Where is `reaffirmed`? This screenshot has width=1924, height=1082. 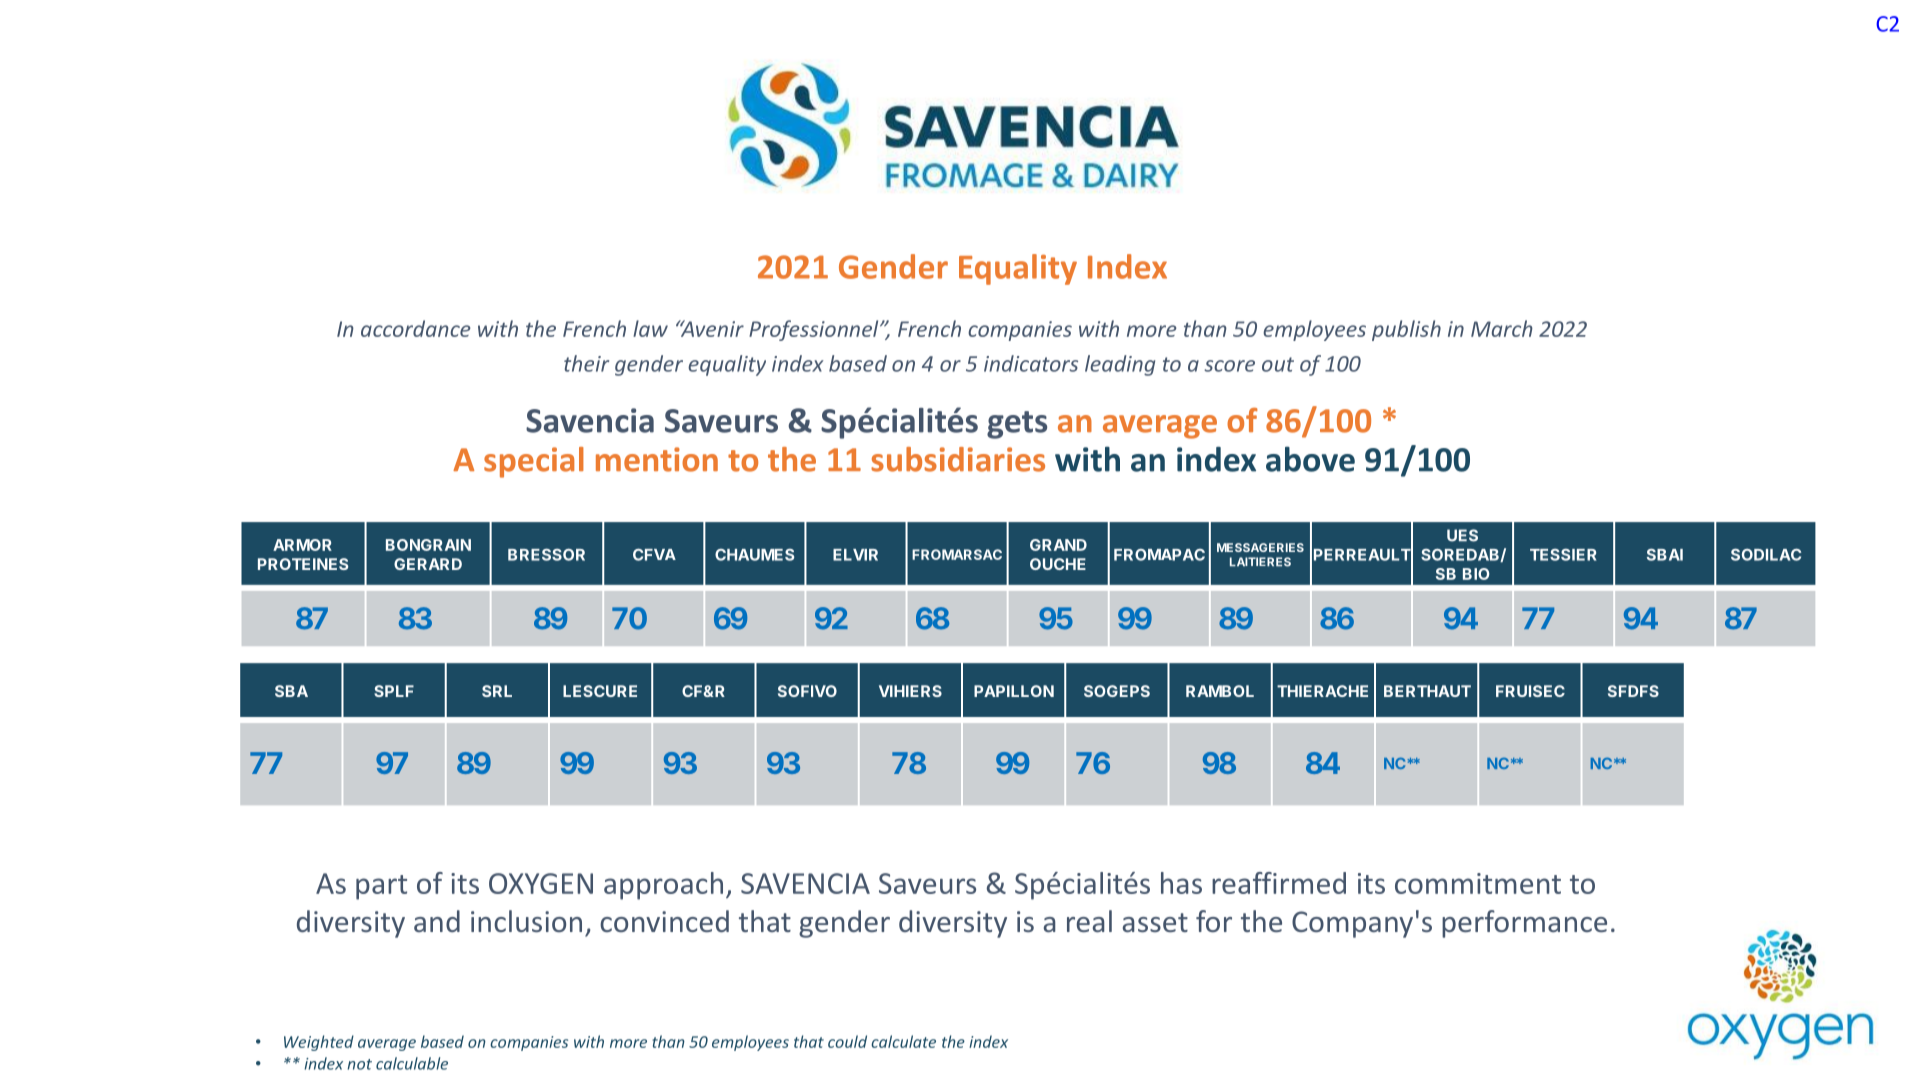
reaffirmed is located at coordinates (1279, 883).
